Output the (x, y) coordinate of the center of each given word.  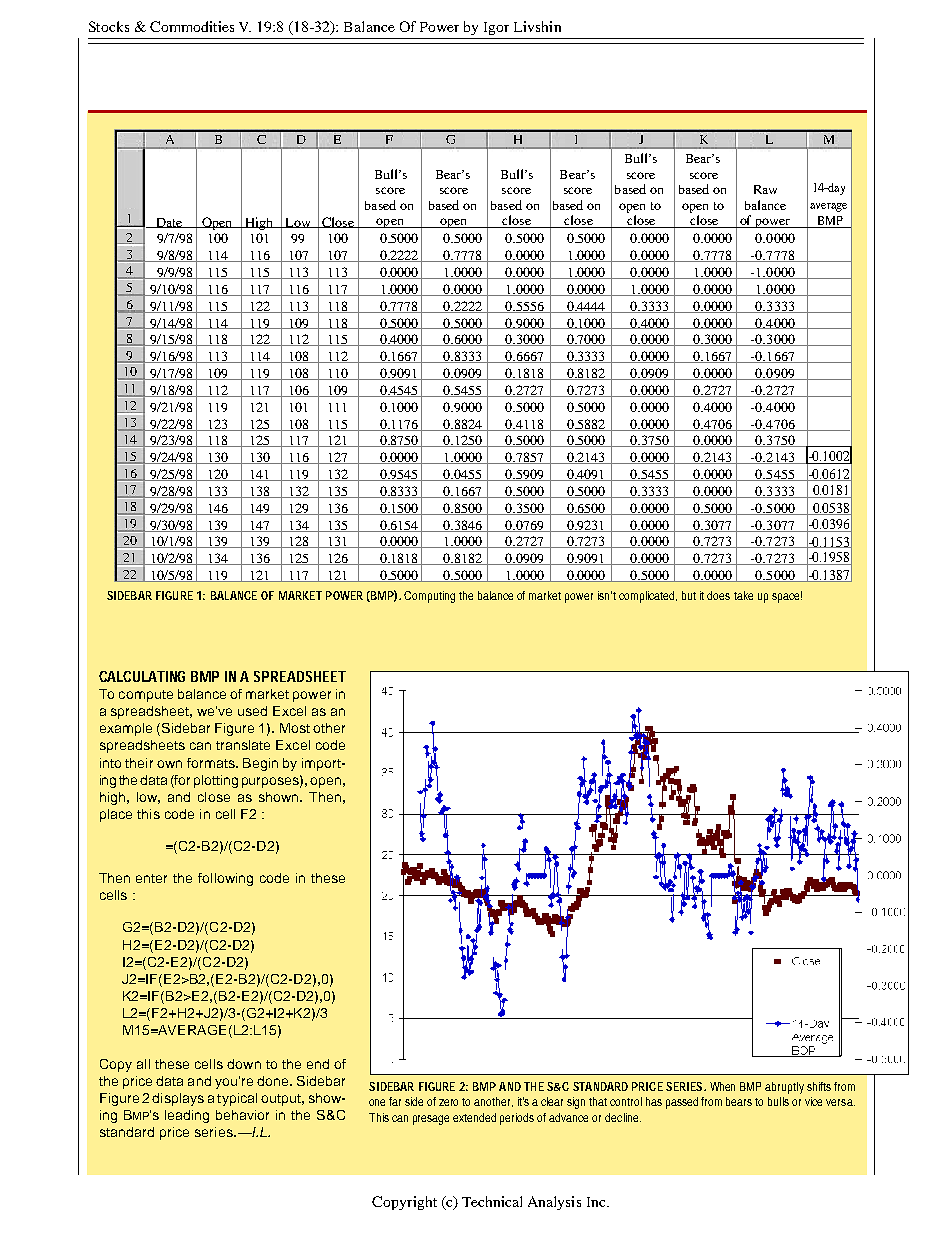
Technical (492, 1201)
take (743, 595)
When (722, 1086)
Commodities (192, 26)
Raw (765, 189)
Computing (429, 597)
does (718, 595)
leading (187, 1116)
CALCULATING (142, 676)
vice (813, 1101)
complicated (648, 597)
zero (448, 1102)
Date (169, 223)
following (225, 879)
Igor (496, 28)
